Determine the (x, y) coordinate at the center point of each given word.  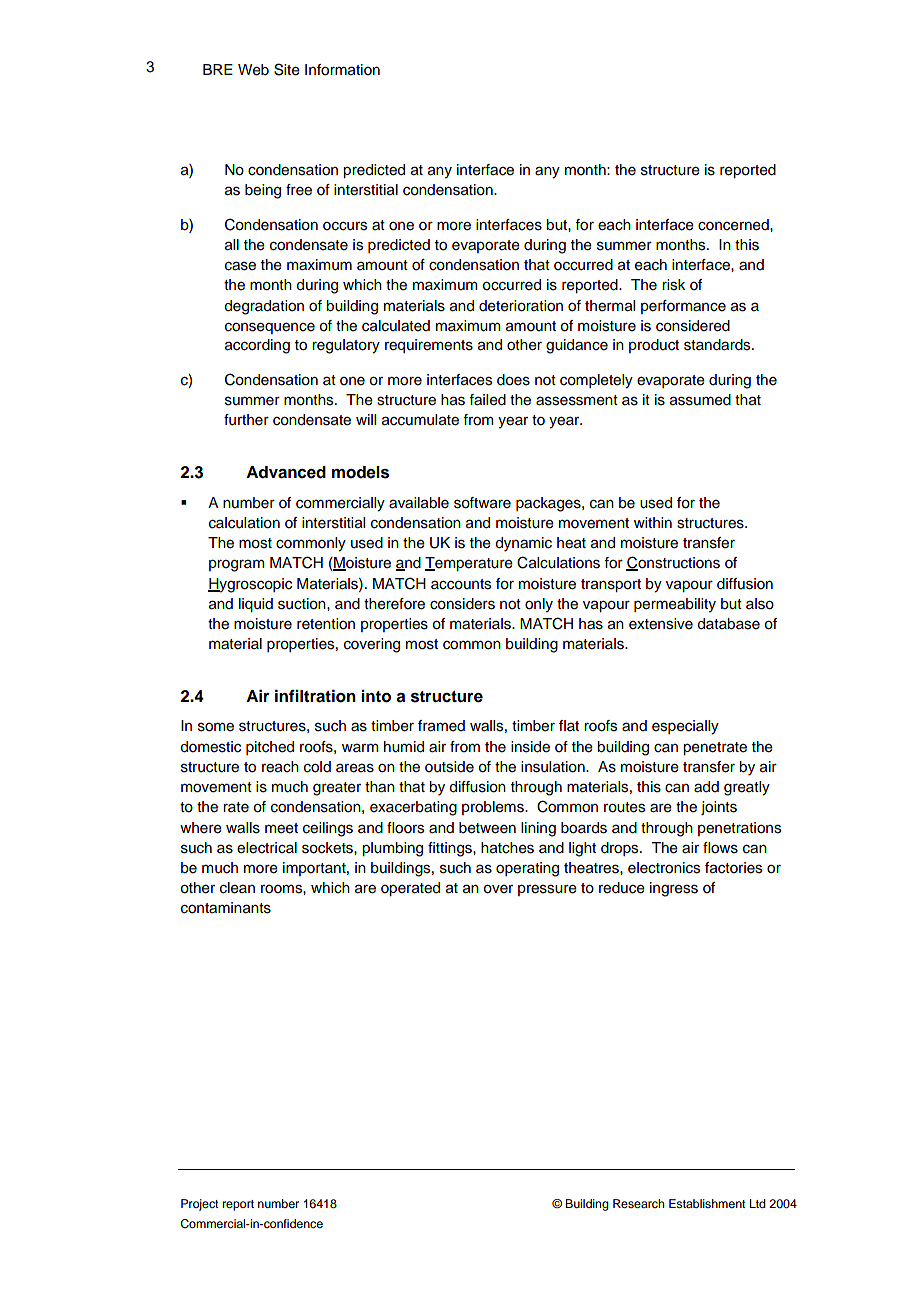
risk (673, 285)
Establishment (707, 1203)
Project (200, 1205)
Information (342, 70)
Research (638, 1203)
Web (253, 70)
